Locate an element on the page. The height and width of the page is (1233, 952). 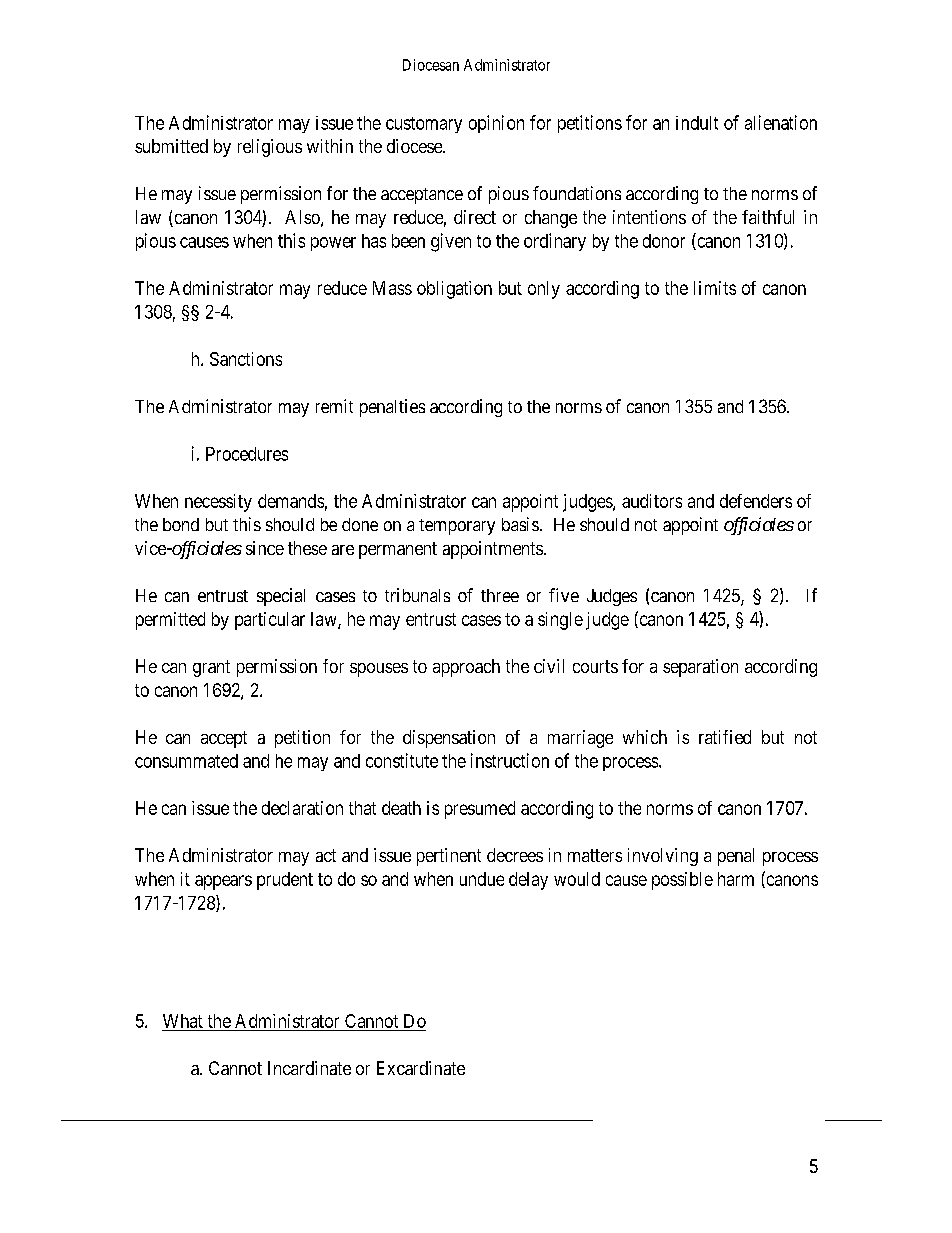
opinion is located at coordinates (496, 124).
